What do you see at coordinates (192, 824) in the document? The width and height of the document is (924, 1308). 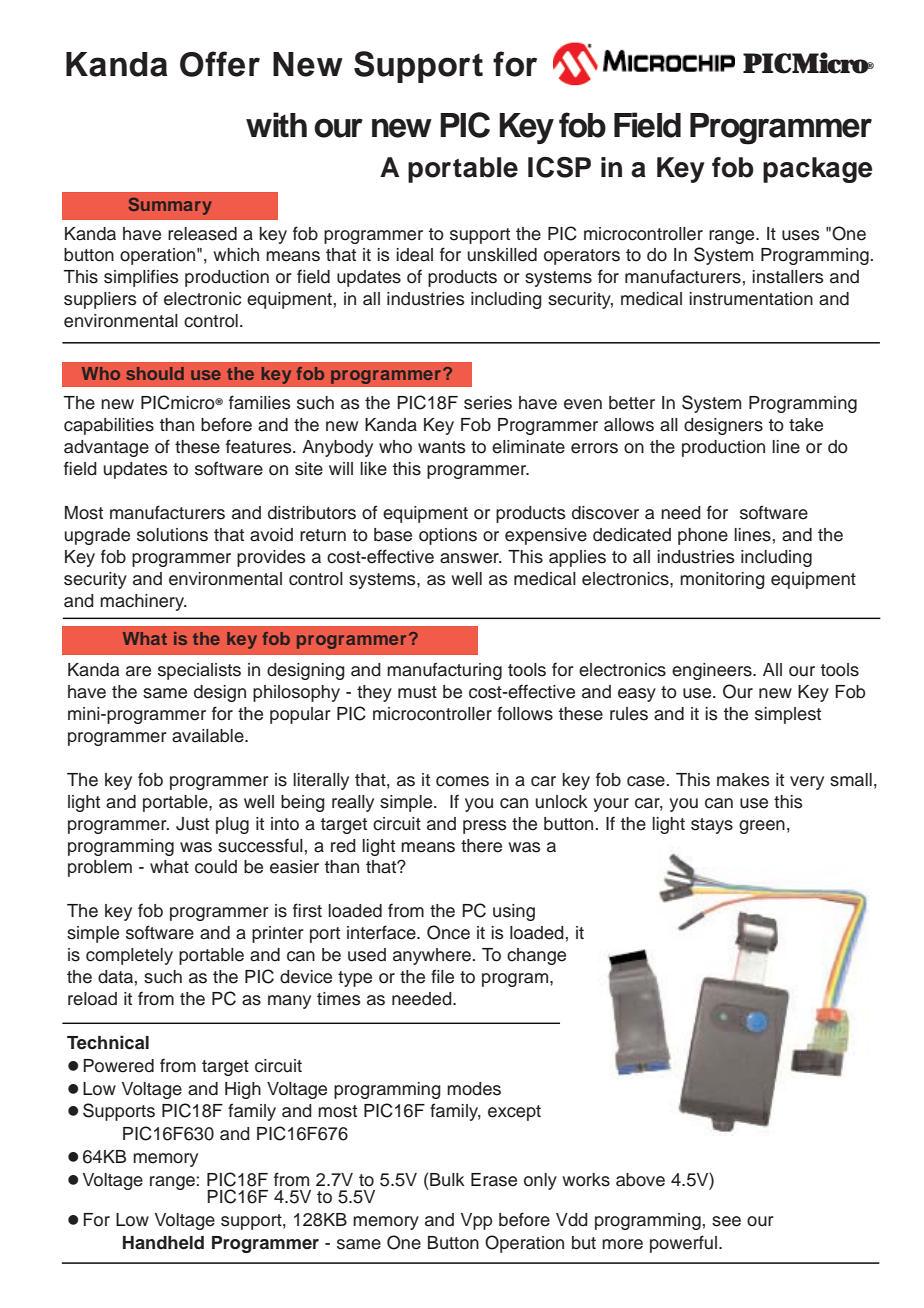 I see `Just` at bounding box center [192, 824].
